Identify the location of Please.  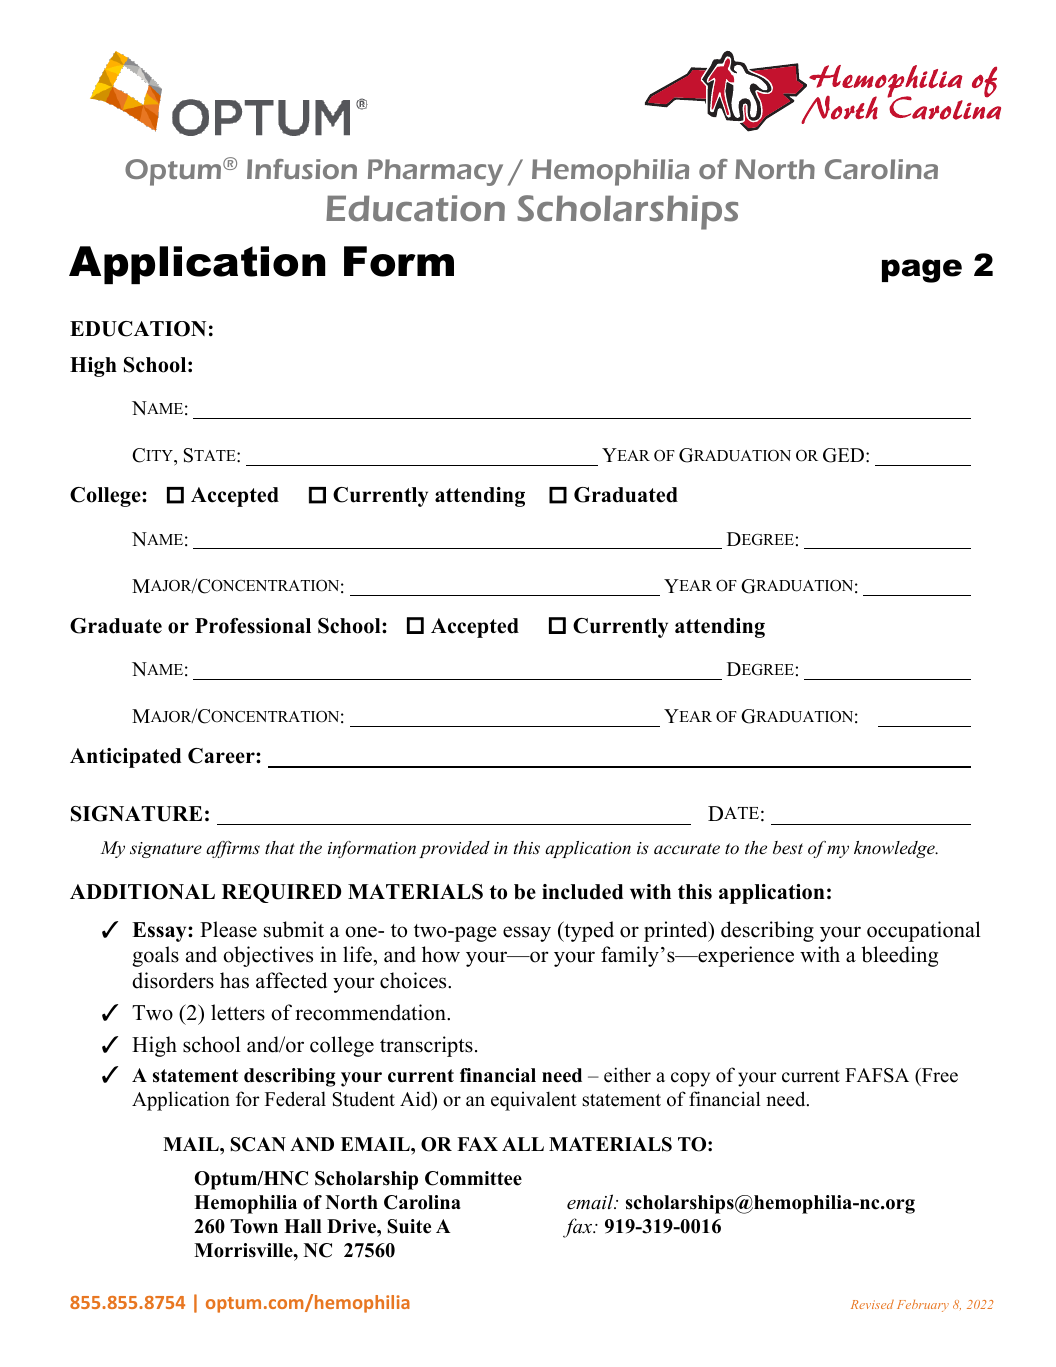
(228, 929).
